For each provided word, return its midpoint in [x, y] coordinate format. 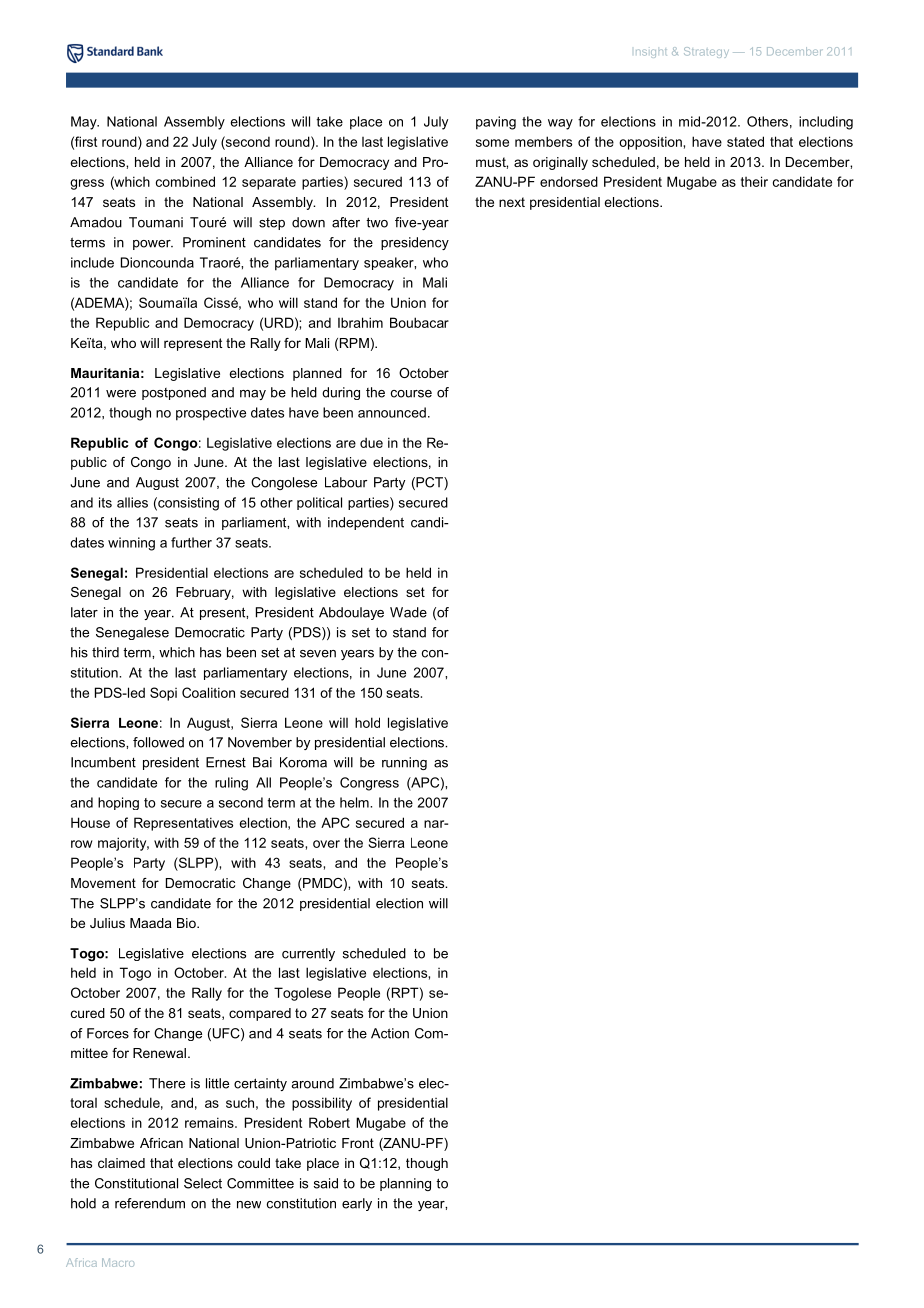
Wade [408, 612]
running [404, 763]
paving [496, 123]
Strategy [706, 52]
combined [185, 181]
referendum [150, 1203]
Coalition [208, 692]
